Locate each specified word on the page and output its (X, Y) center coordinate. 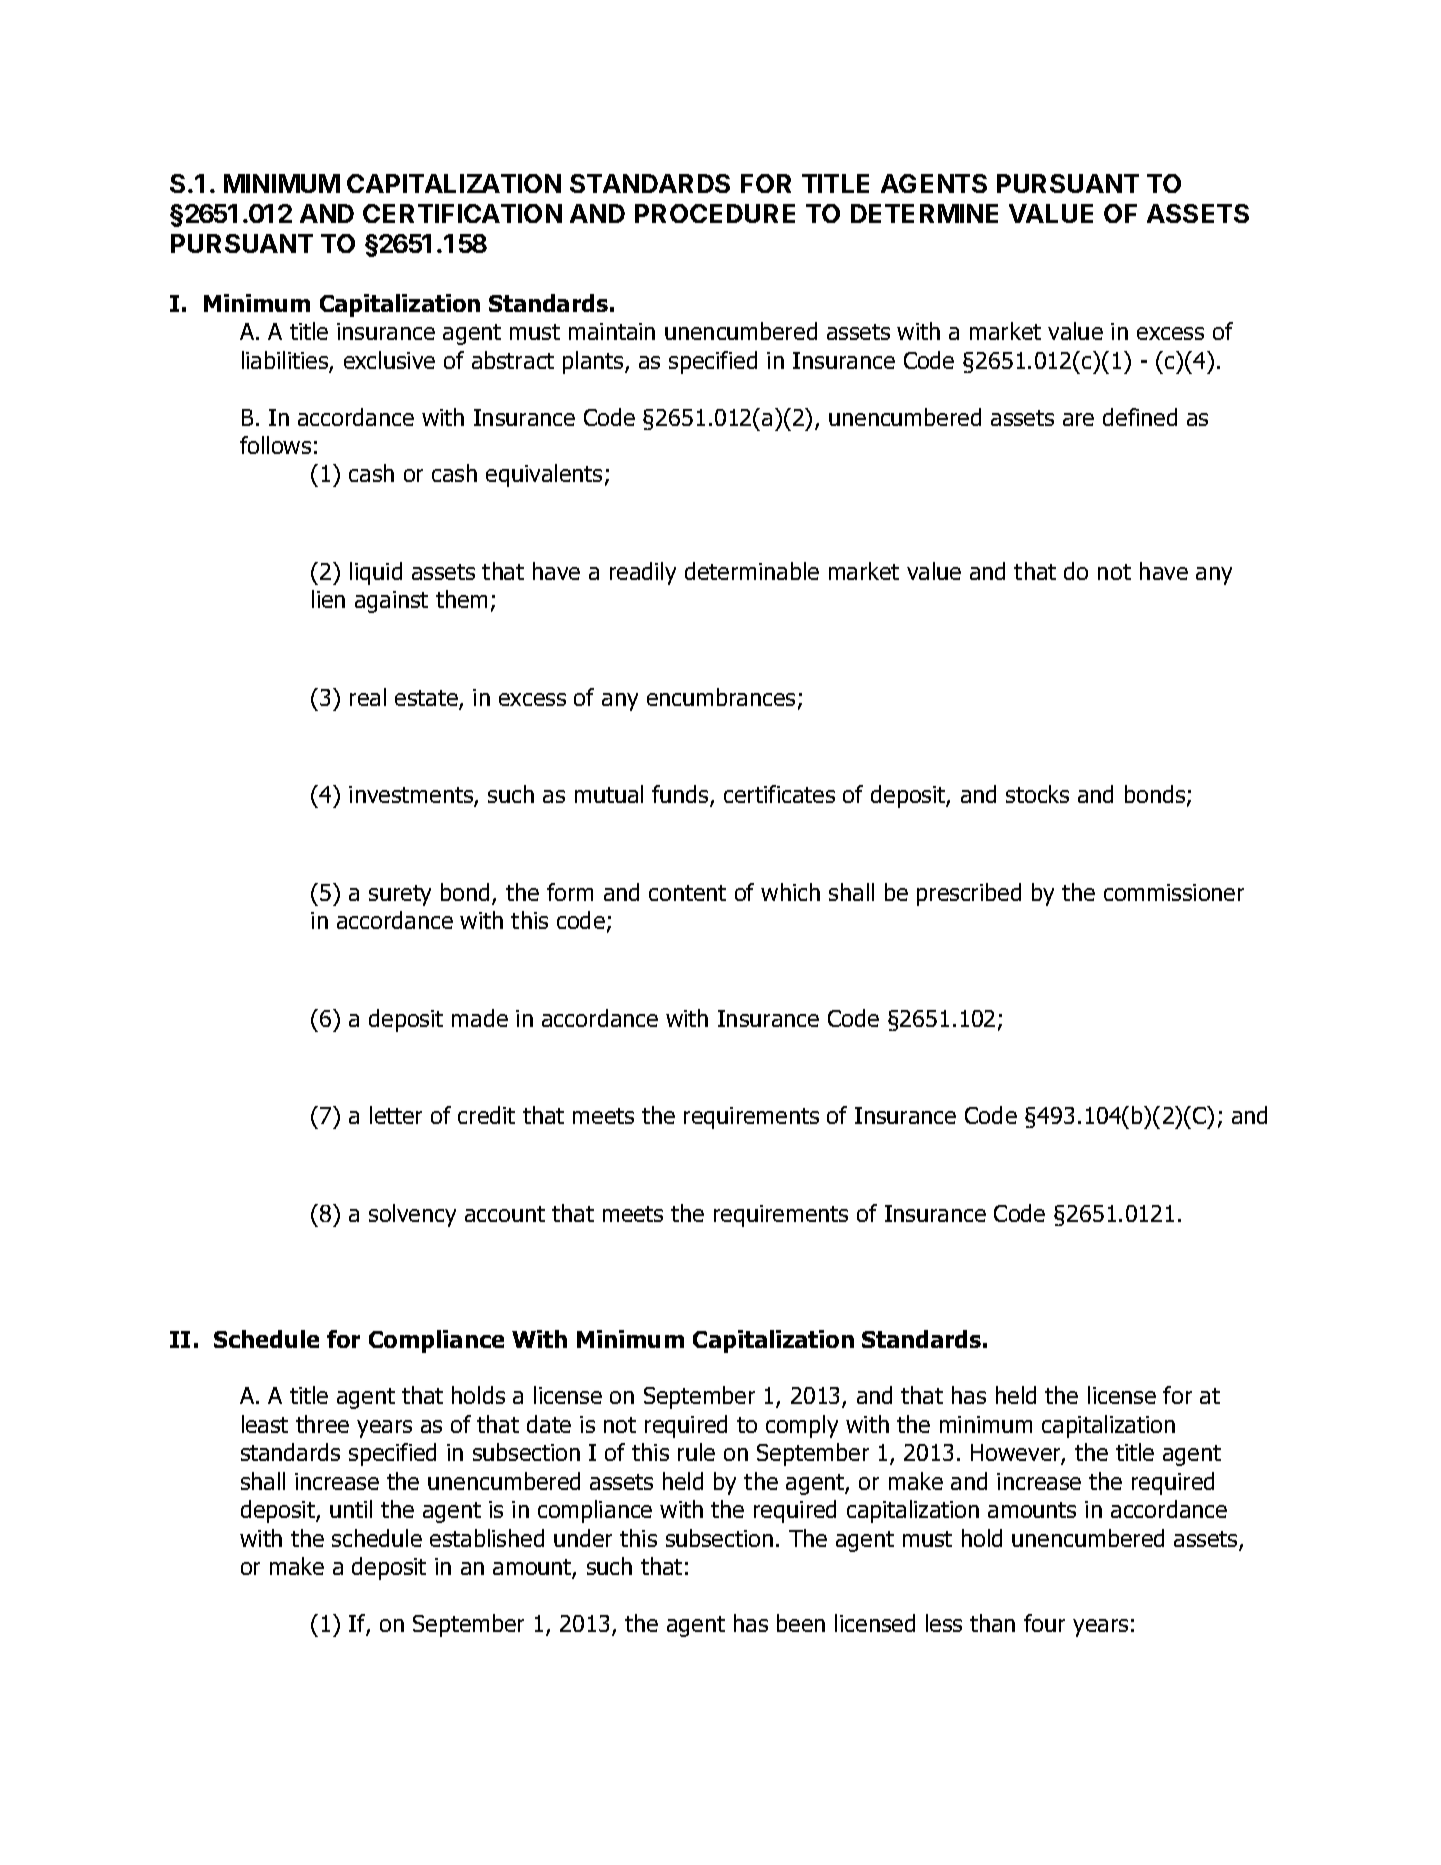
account (505, 1214)
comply (802, 1426)
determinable (752, 571)
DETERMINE (924, 213)
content (687, 893)
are (1078, 419)
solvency (412, 1215)
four (1044, 1623)
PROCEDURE (715, 213)
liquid (376, 573)
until (351, 1509)
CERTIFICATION (462, 213)
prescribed (969, 894)
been (801, 1623)
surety (400, 895)
